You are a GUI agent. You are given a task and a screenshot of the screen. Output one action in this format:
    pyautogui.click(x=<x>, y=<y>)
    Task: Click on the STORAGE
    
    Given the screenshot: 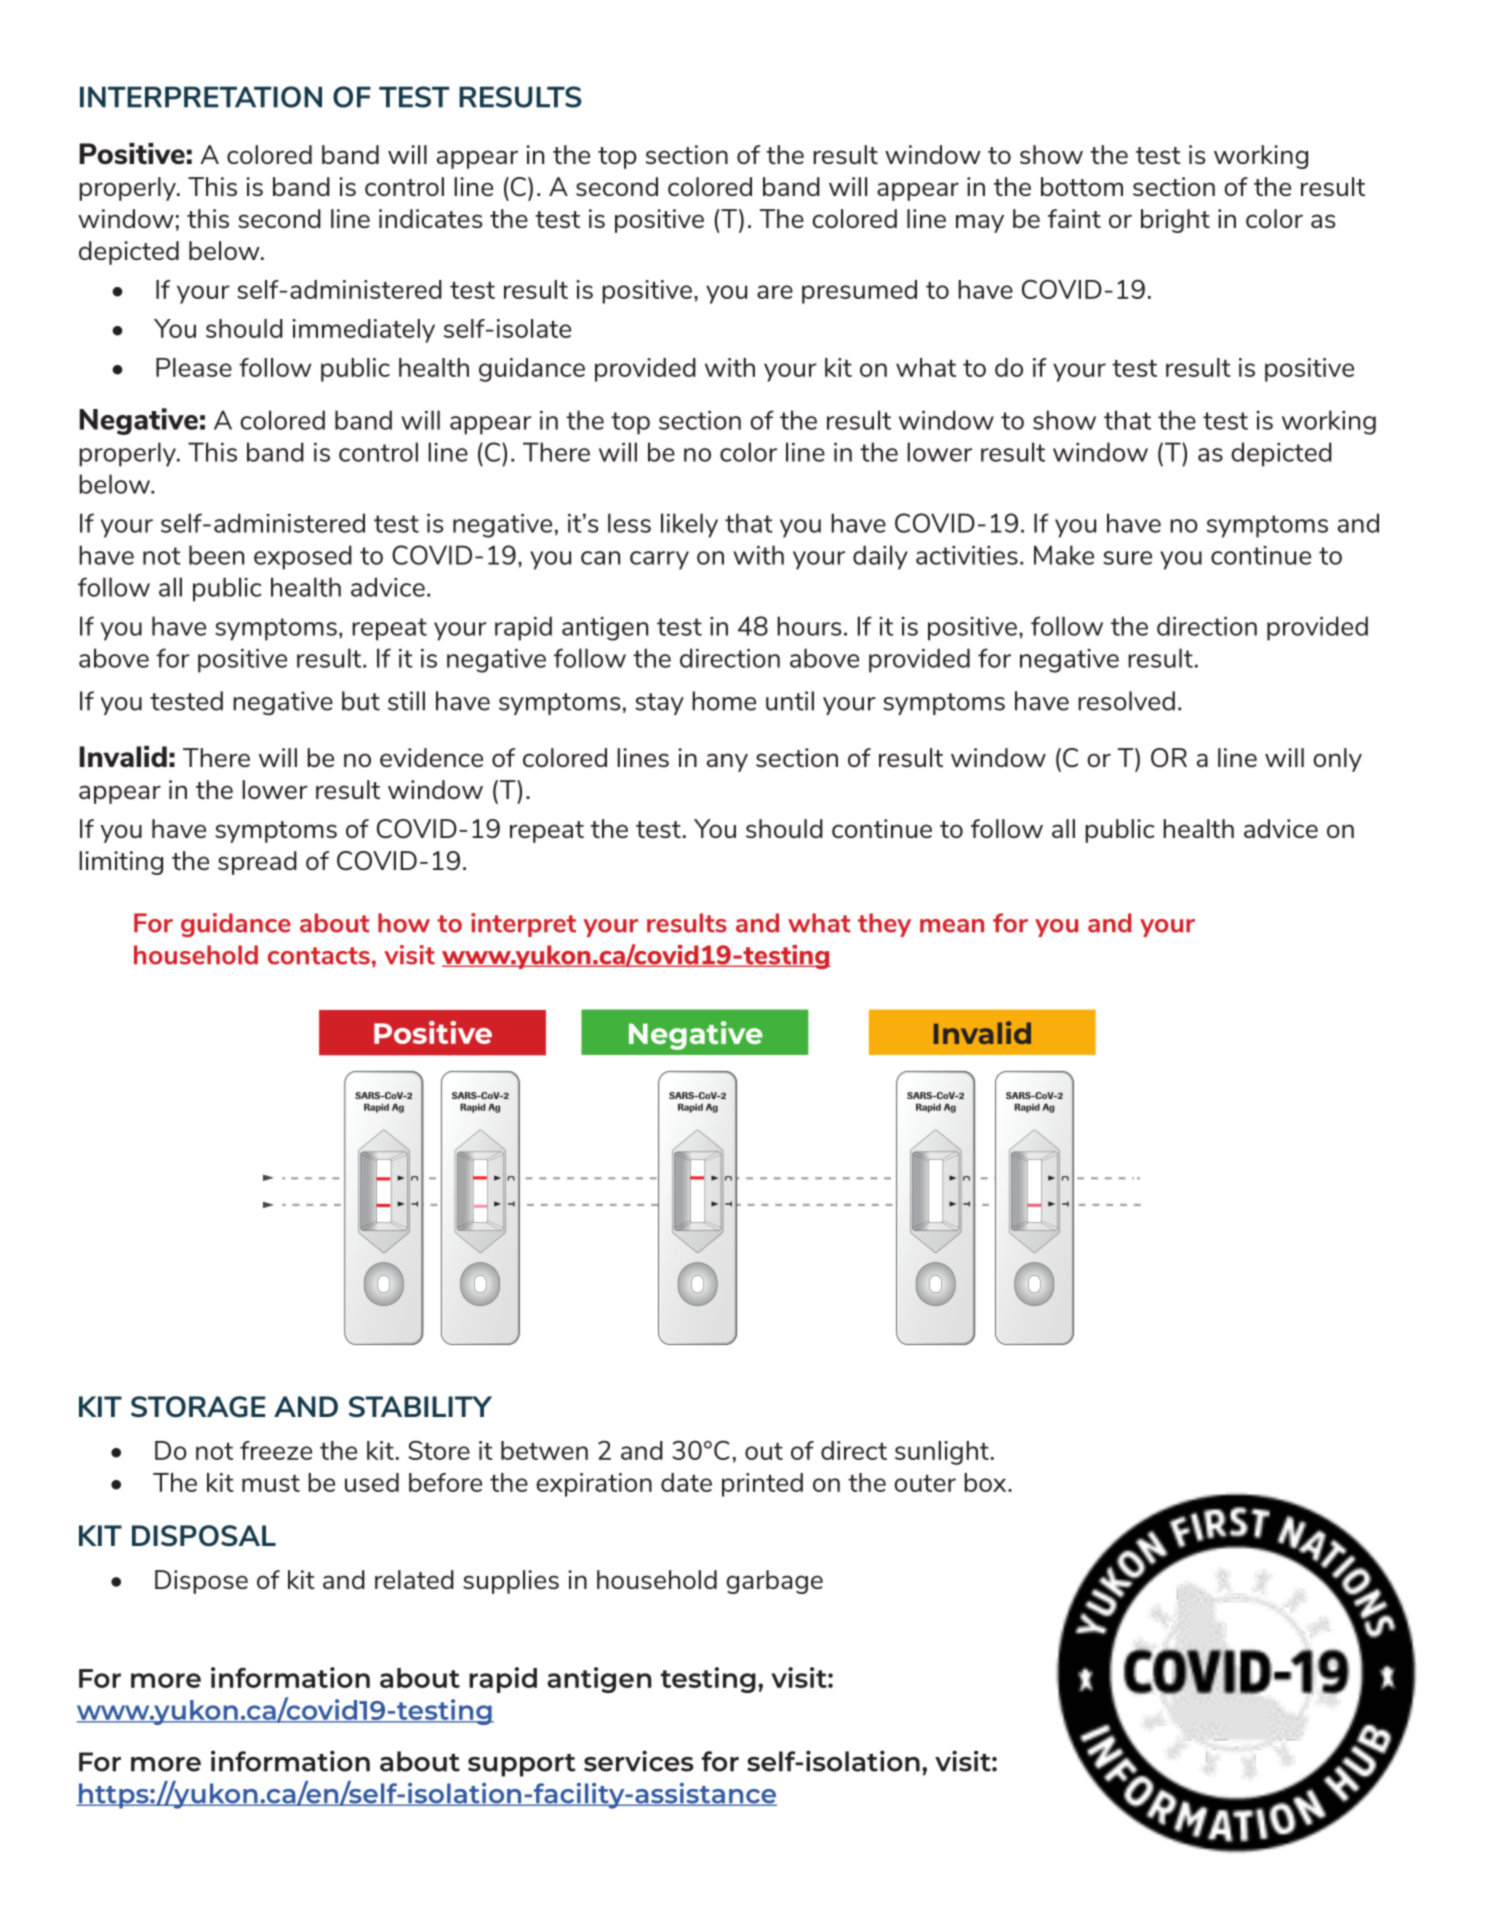 What is the action you would take?
    pyautogui.click(x=198, y=1407)
